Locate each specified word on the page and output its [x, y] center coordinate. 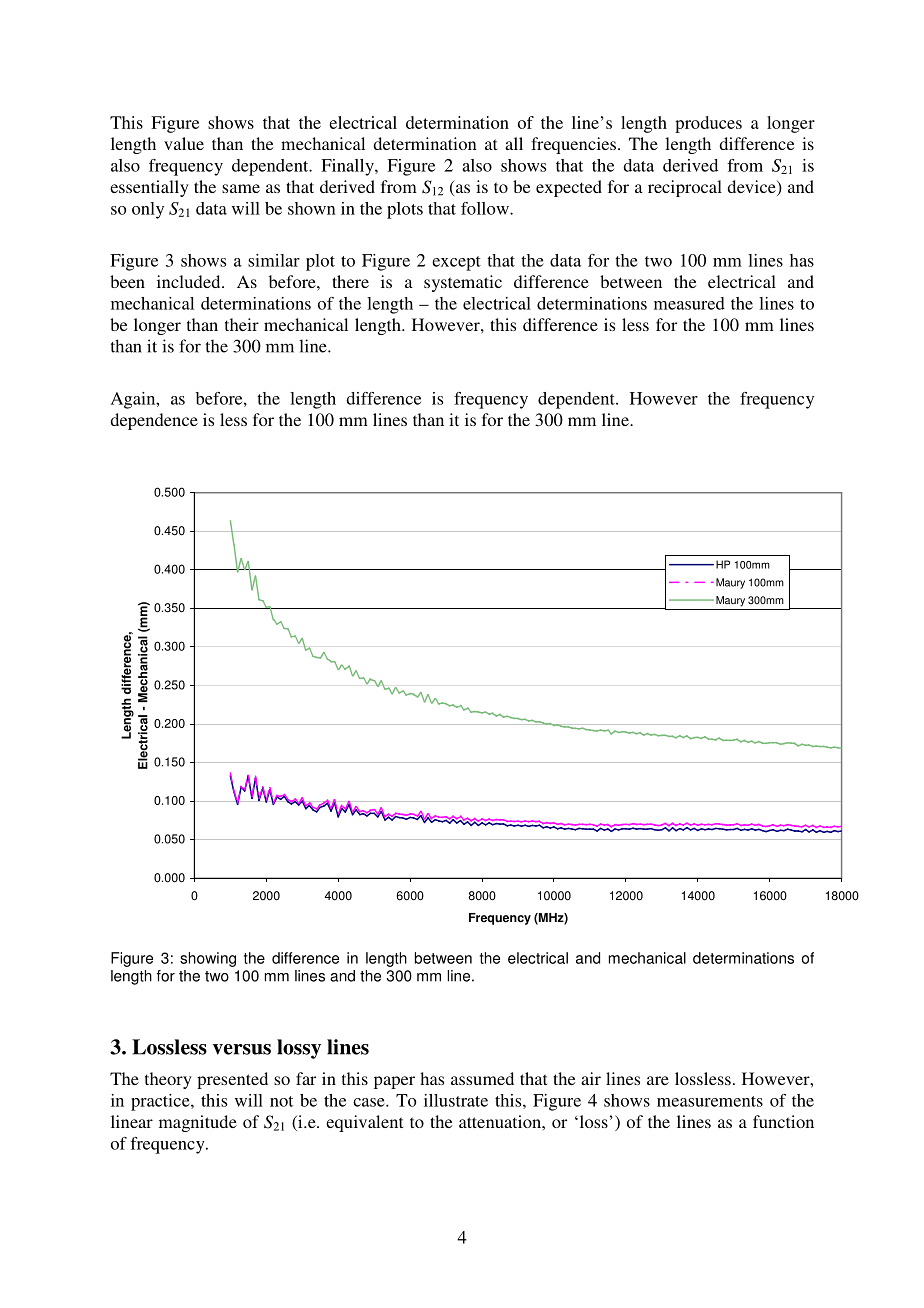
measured [689, 303]
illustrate [456, 1100]
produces [708, 124]
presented [232, 1080]
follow [486, 208]
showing [208, 959]
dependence [154, 421]
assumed [482, 1078]
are [658, 1080]
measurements [710, 1101]
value [184, 143]
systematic [463, 283]
